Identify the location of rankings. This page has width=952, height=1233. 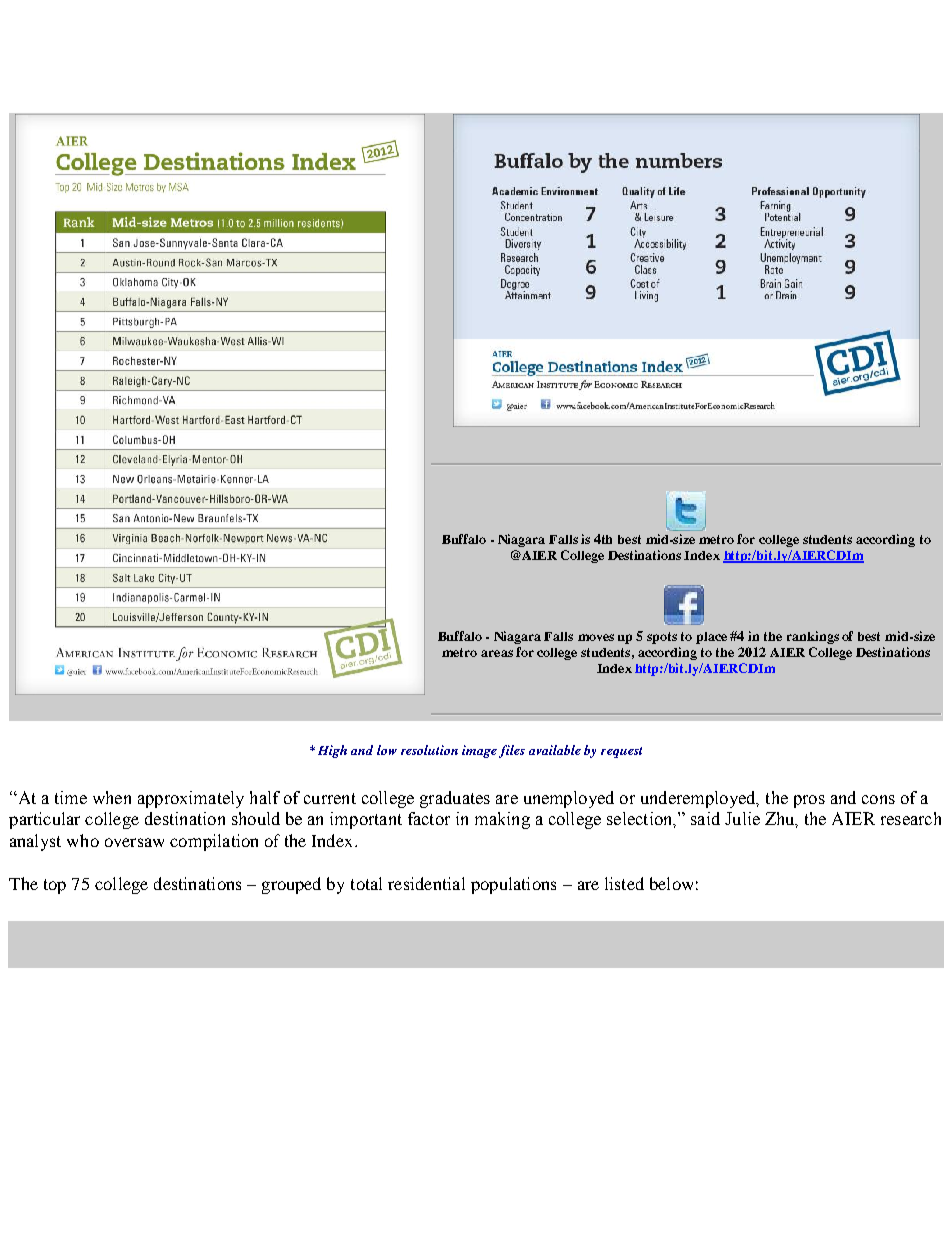
(813, 637).
